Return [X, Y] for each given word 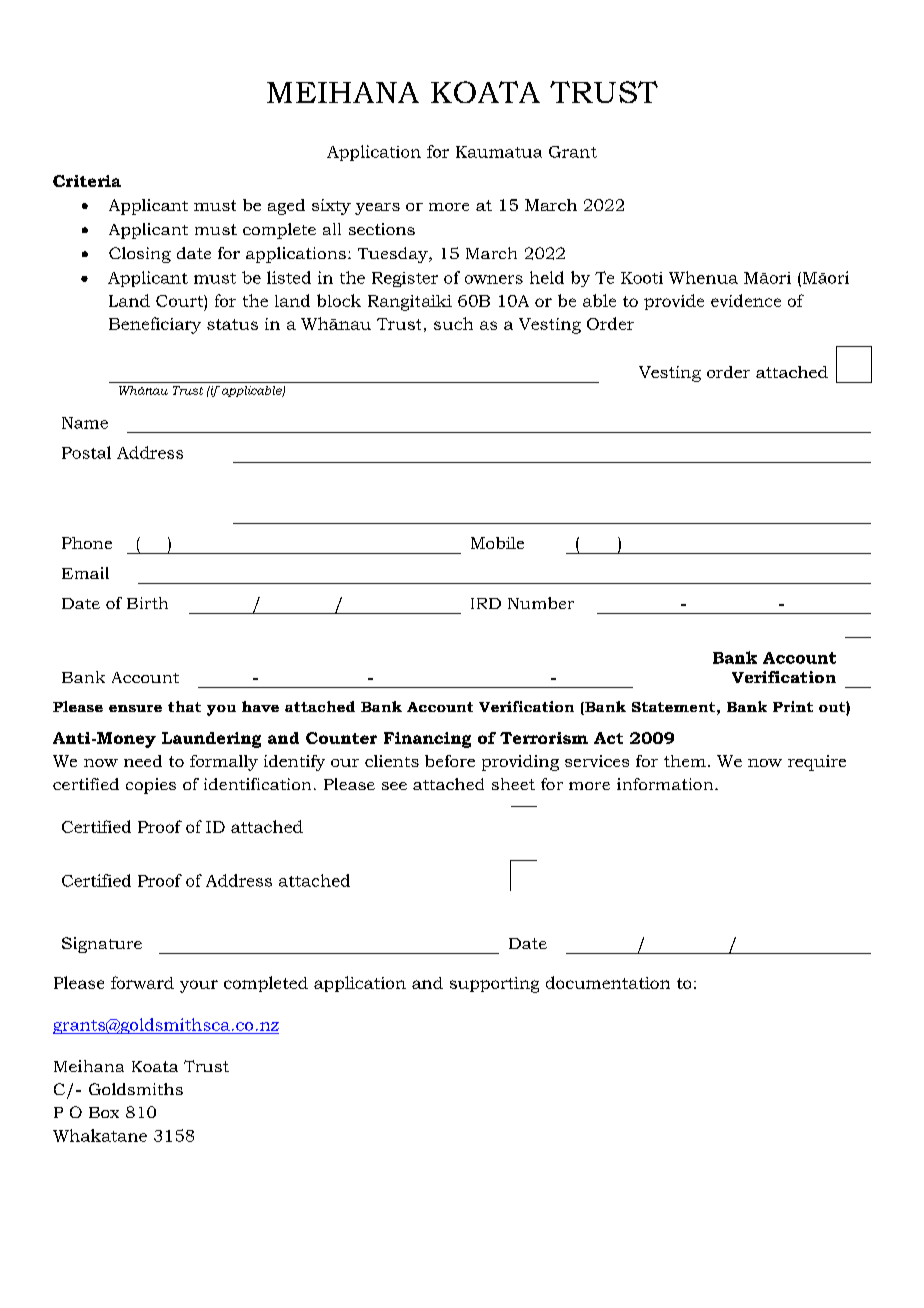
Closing [140, 255]
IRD [486, 603]
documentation [608, 982]
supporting [494, 985]
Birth [147, 603]
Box [104, 1112]
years [377, 209]
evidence [746, 300]
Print [793, 706]
